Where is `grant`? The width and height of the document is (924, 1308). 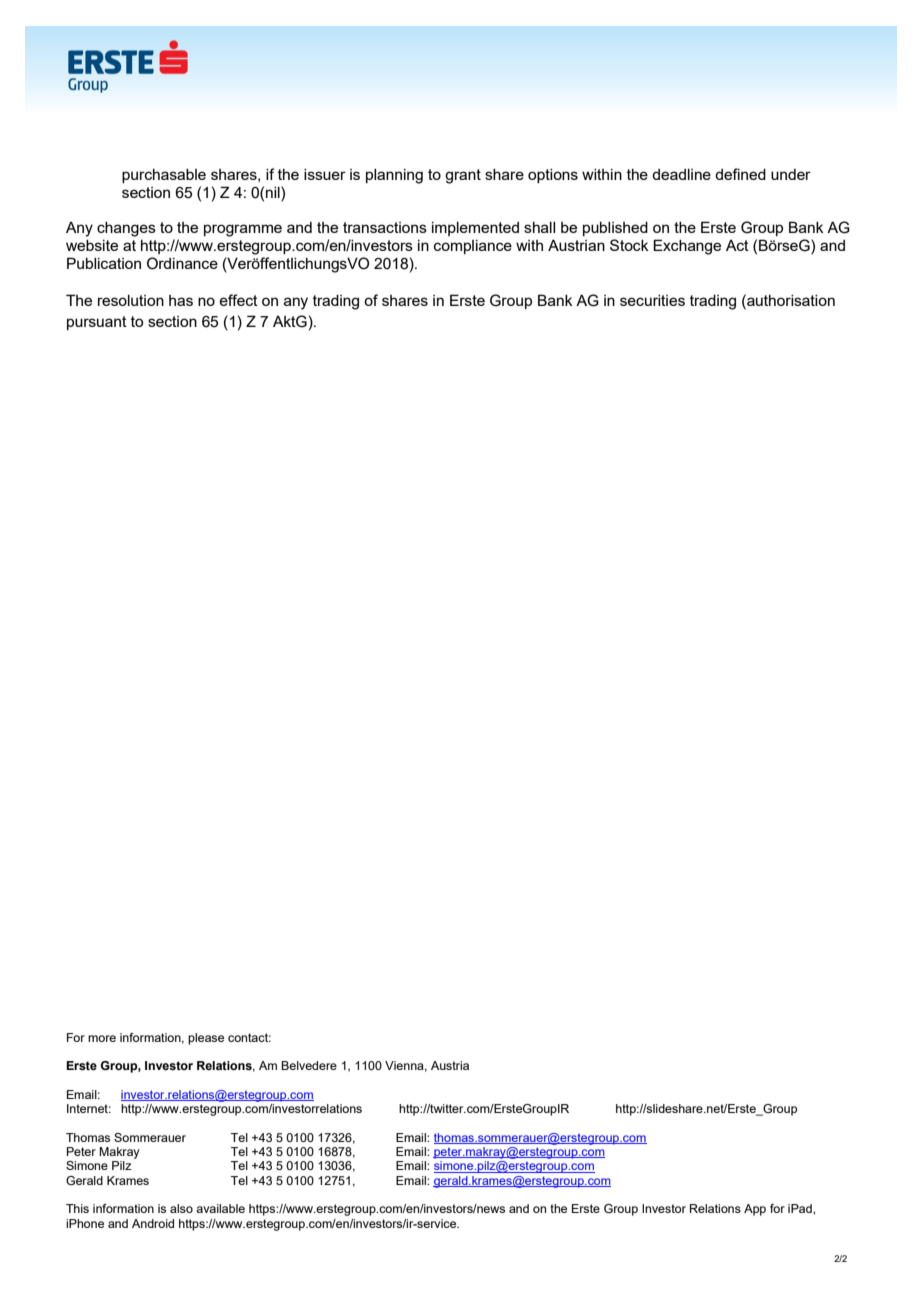
grant is located at coordinates (463, 176).
